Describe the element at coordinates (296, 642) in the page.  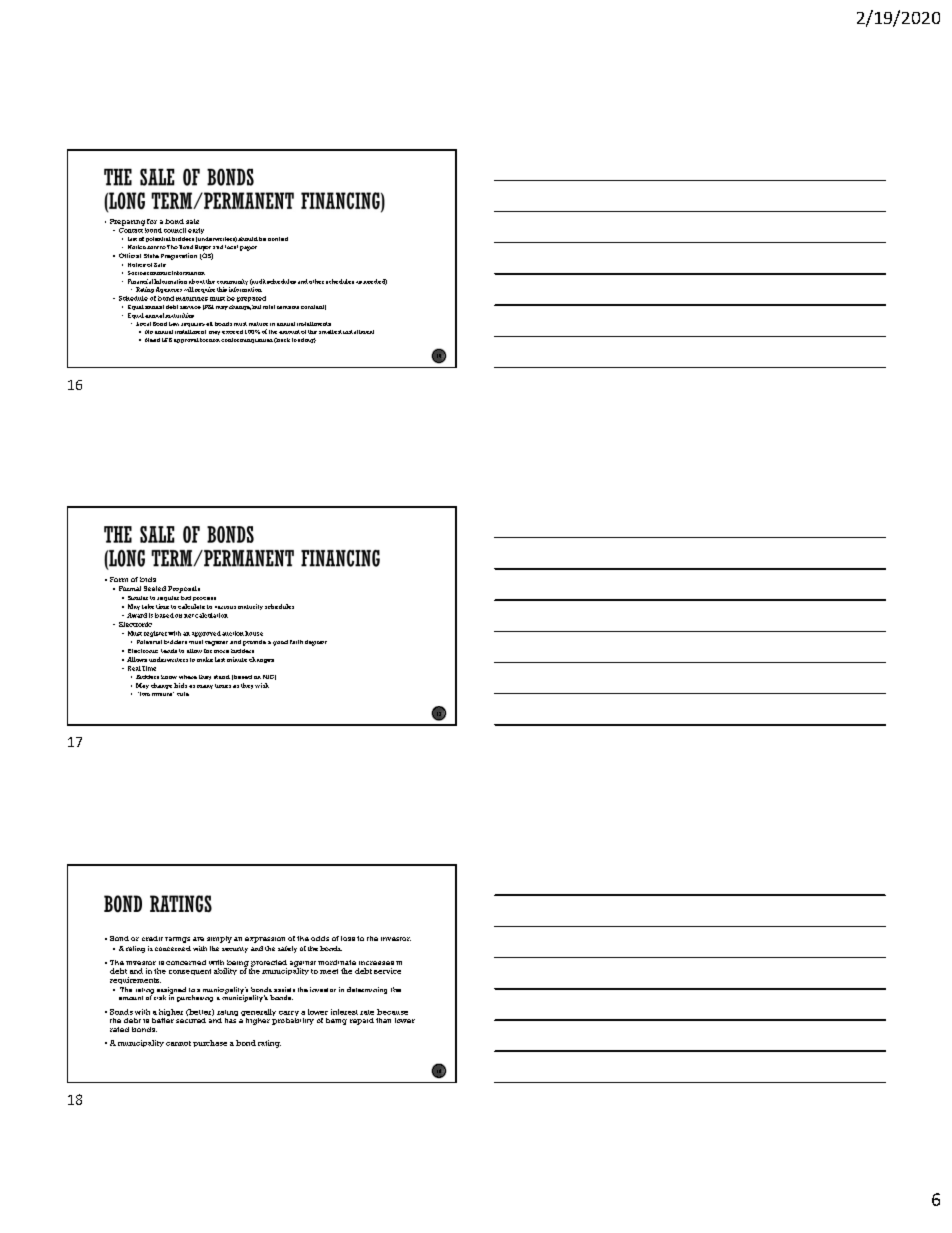
I see `faith` at that location.
